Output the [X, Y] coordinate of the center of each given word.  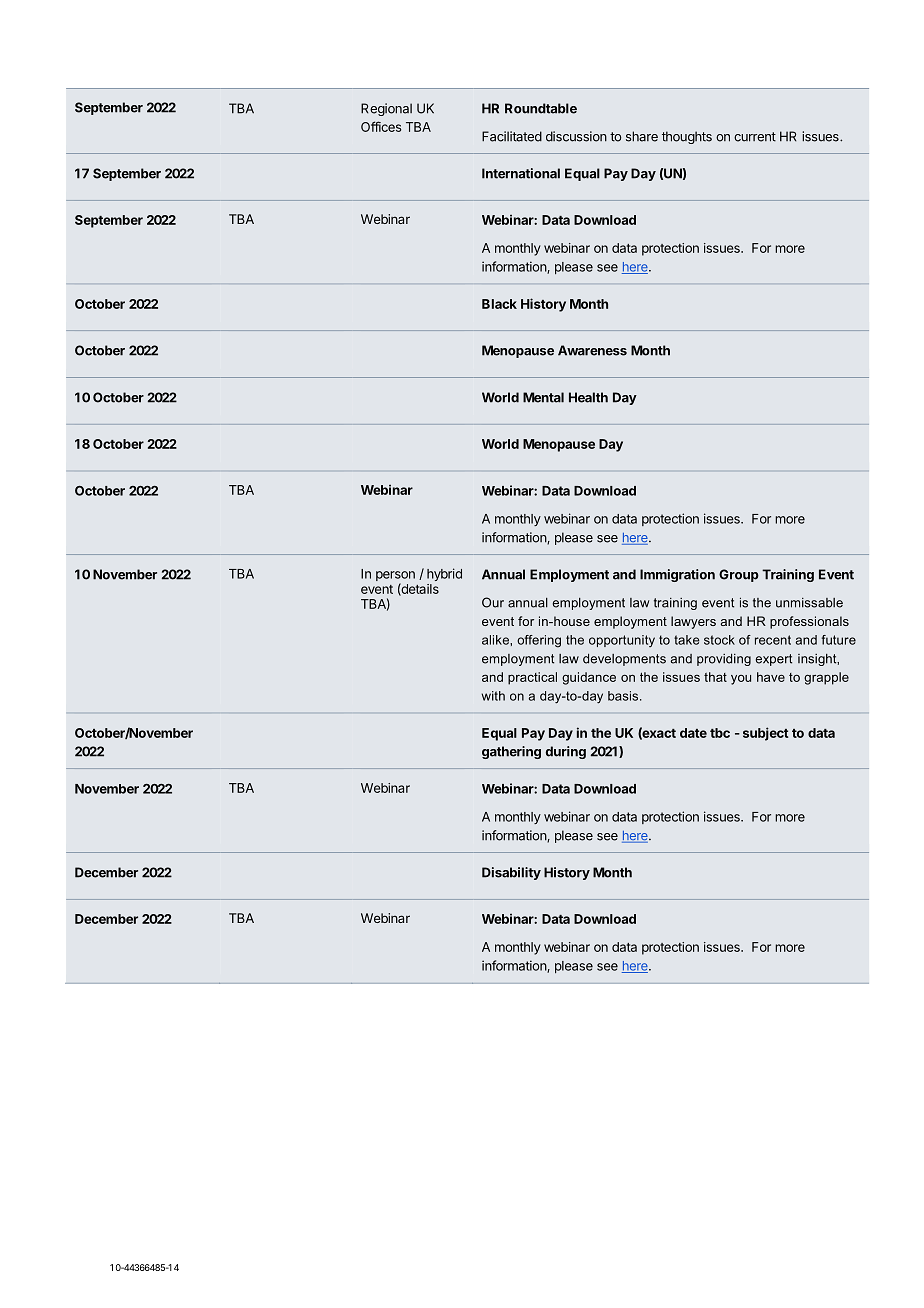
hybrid [444, 574]
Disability [511, 873]
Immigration [677, 575]
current [755, 137]
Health [588, 397]
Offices [381, 126]
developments [624, 659]
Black [499, 304]
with [493, 696]
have [771, 677]
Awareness [592, 350]
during [566, 752]
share [642, 136]
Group [739, 575]
